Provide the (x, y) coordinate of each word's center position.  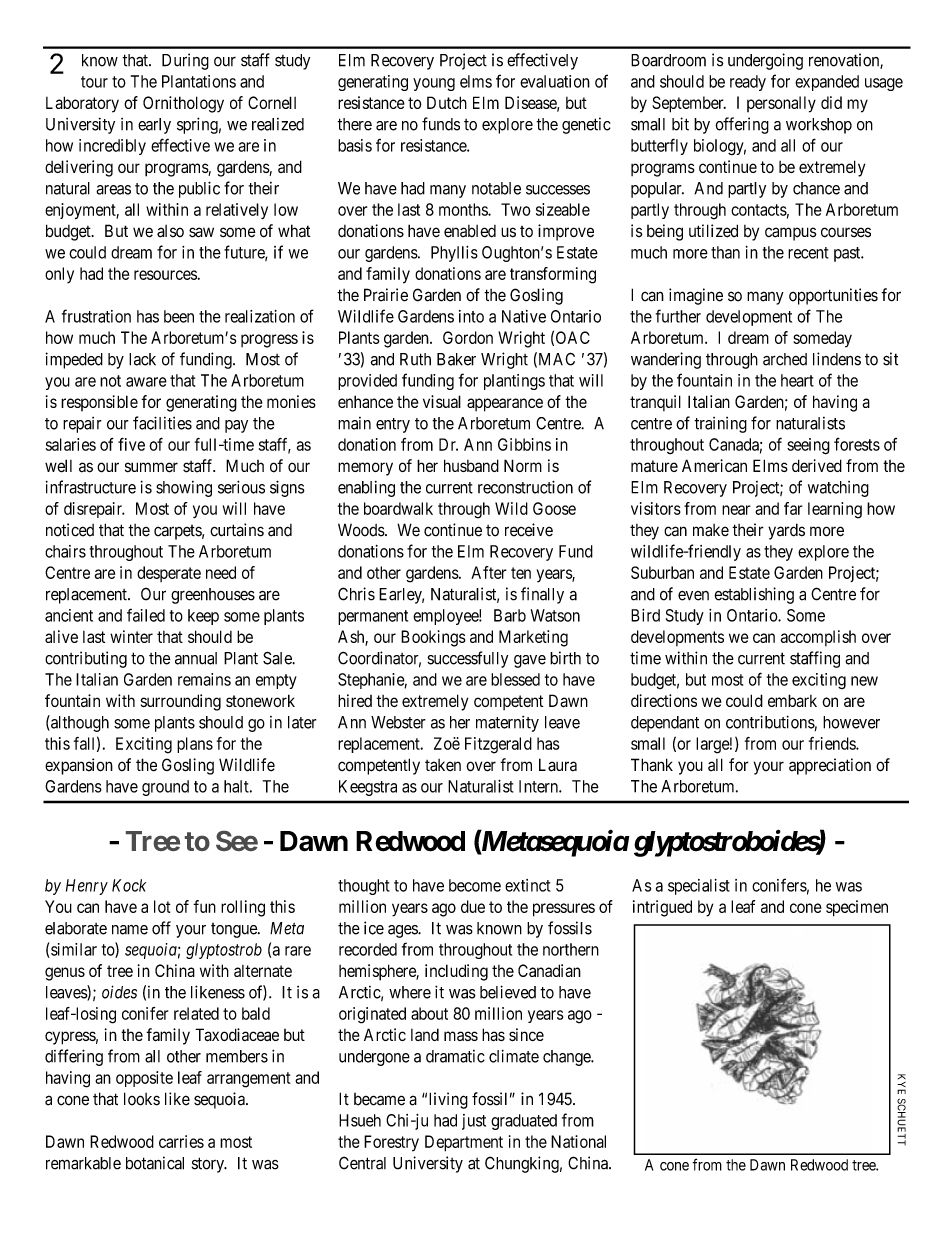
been (179, 316)
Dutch (447, 102)
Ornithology (183, 104)
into (471, 316)
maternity (507, 724)
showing (184, 489)
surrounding (181, 702)
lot (162, 906)
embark (792, 700)
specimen (857, 908)
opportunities (833, 296)
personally (781, 104)
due (473, 906)
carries (181, 1141)
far (793, 508)
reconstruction (525, 487)
